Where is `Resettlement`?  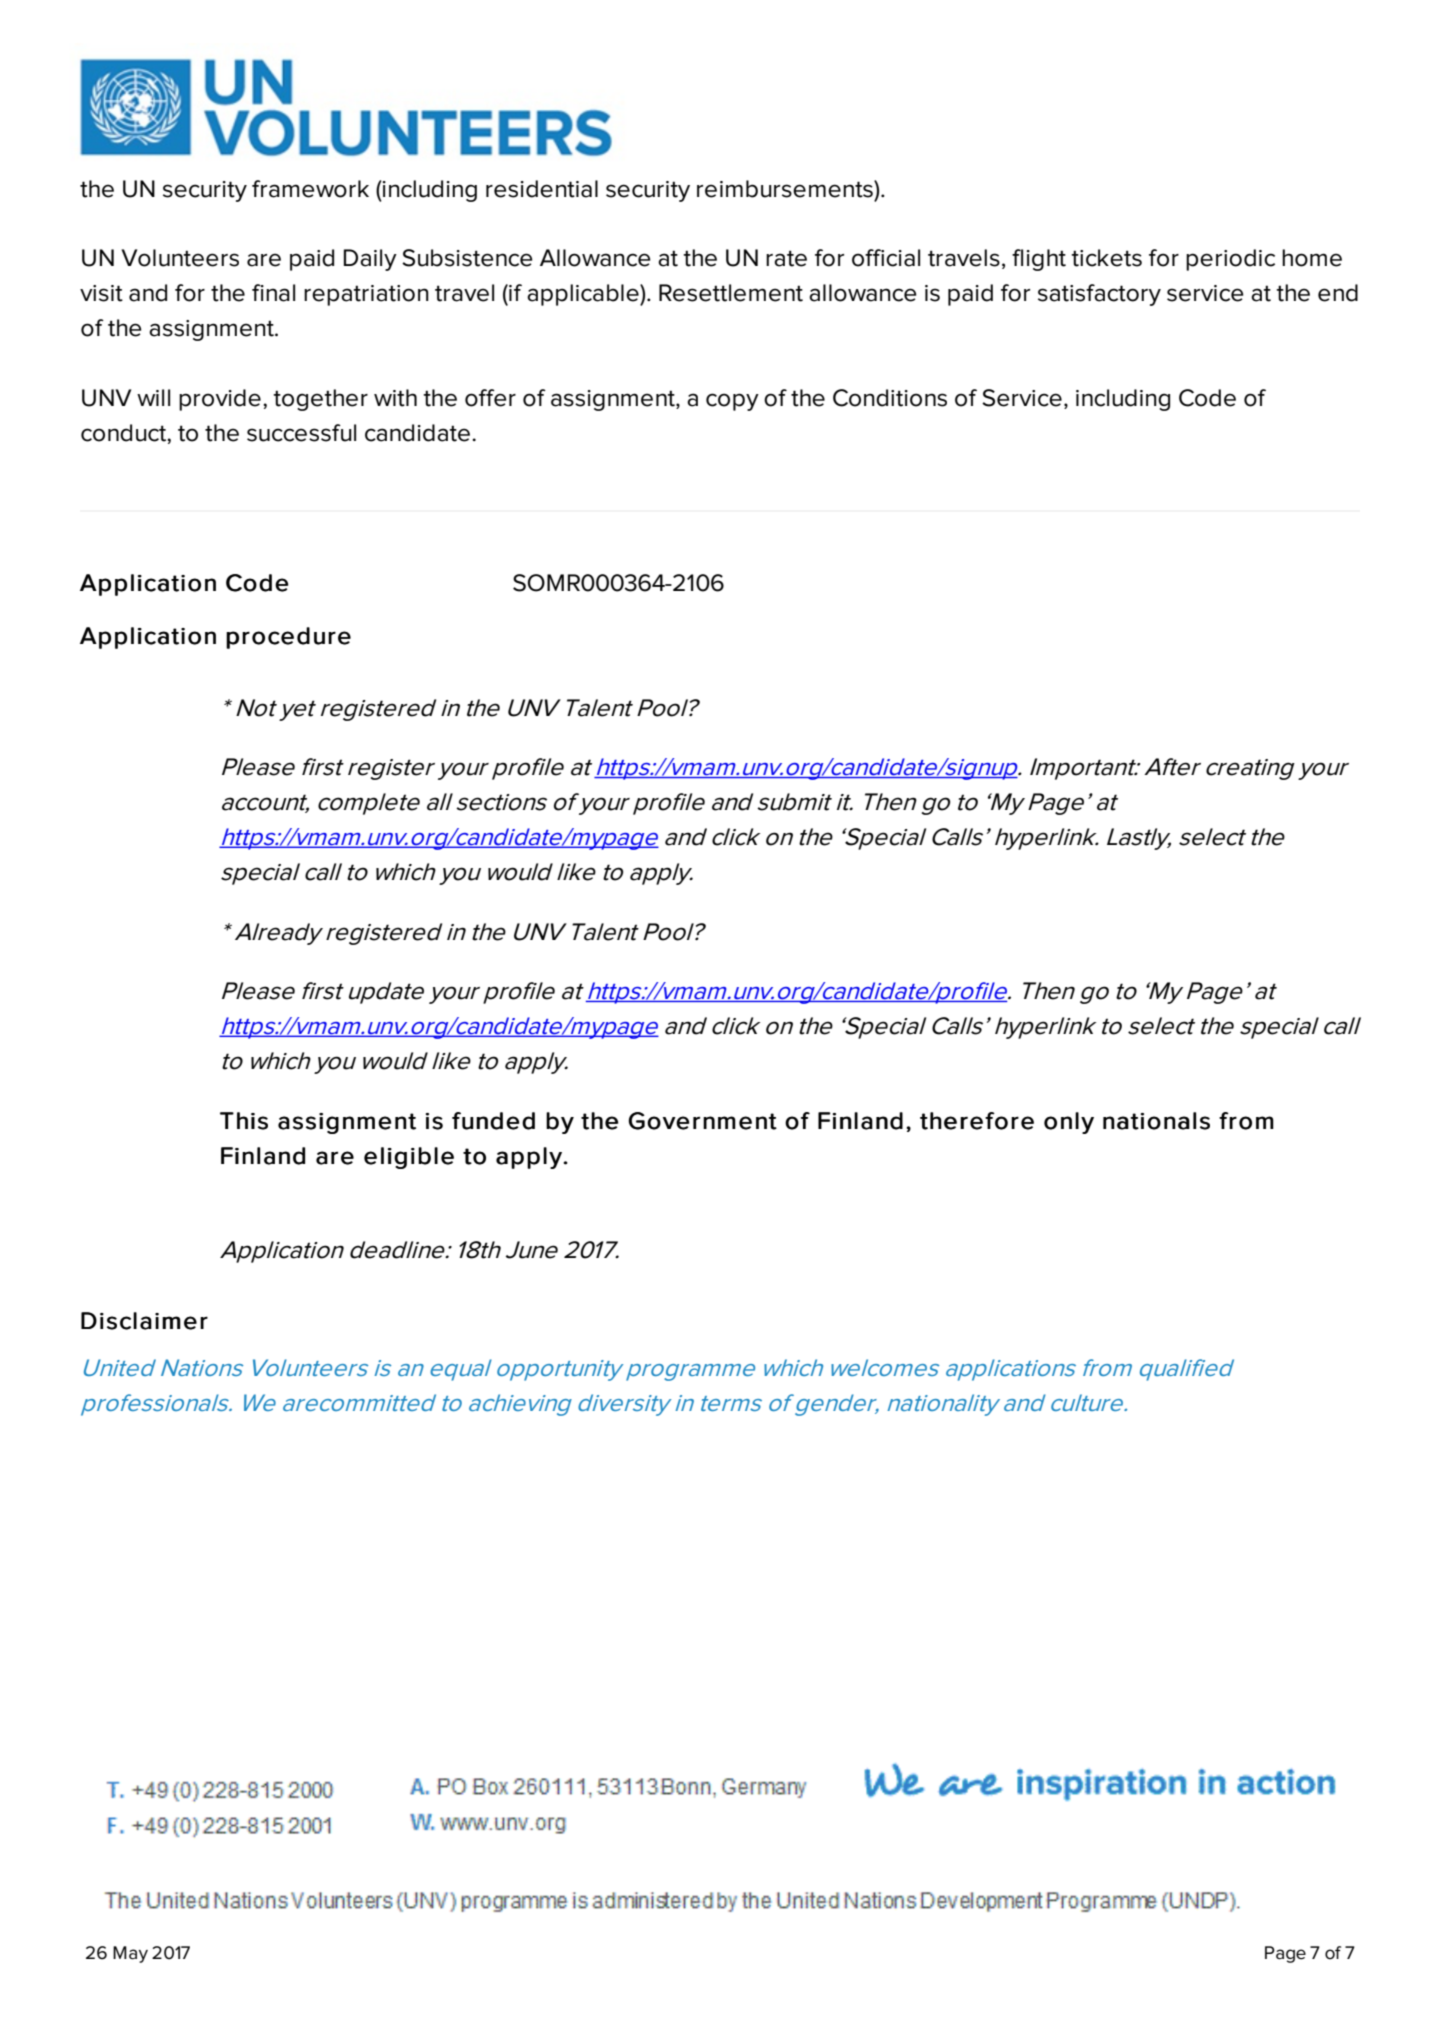
Resettlement is located at coordinates (731, 293).
